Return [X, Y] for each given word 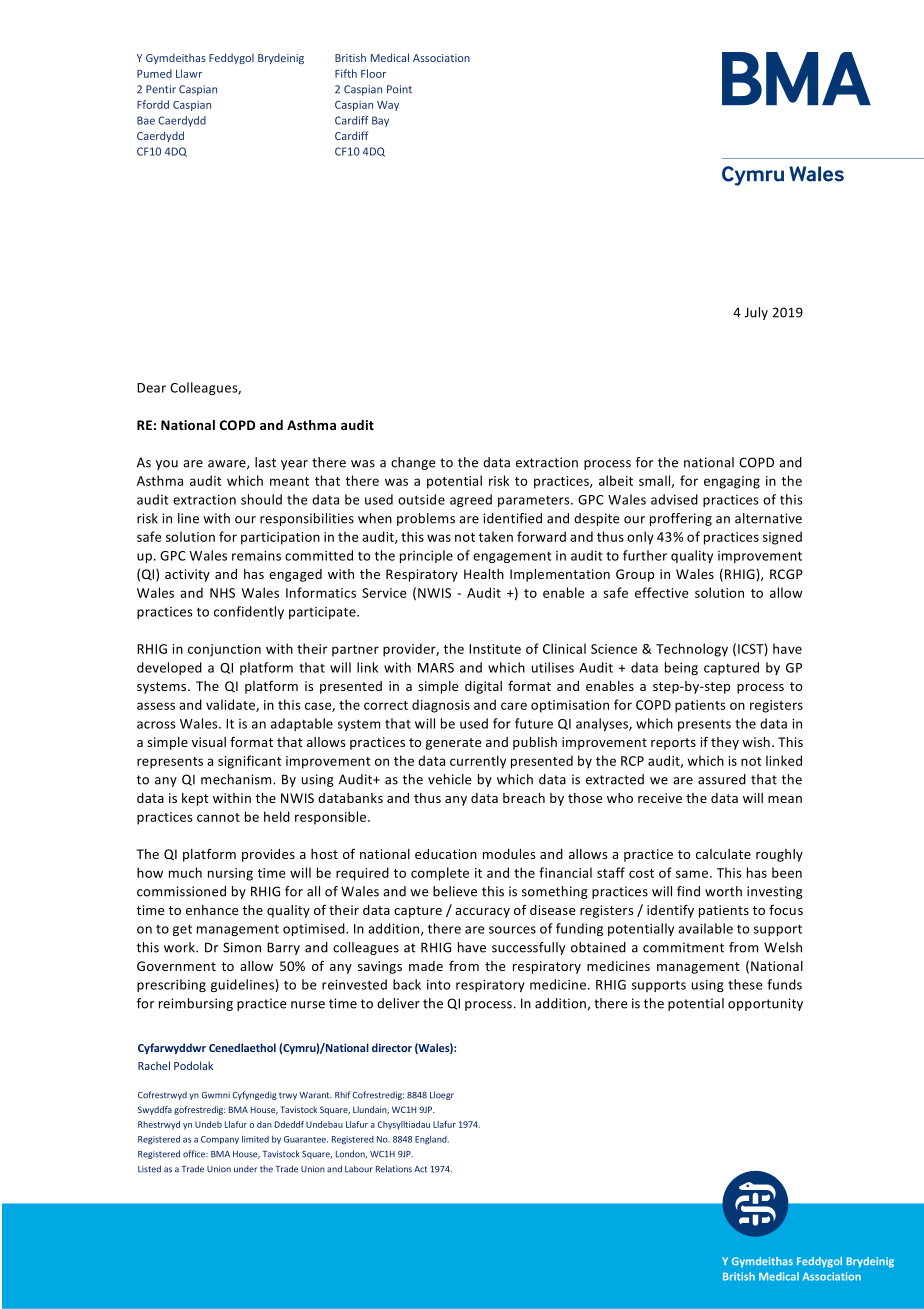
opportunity [765, 1004]
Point [399, 89]
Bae [146, 120]
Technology [692, 650]
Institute [495, 649]
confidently [249, 612]
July [756, 313]
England [432, 1140]
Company [220, 1140]
